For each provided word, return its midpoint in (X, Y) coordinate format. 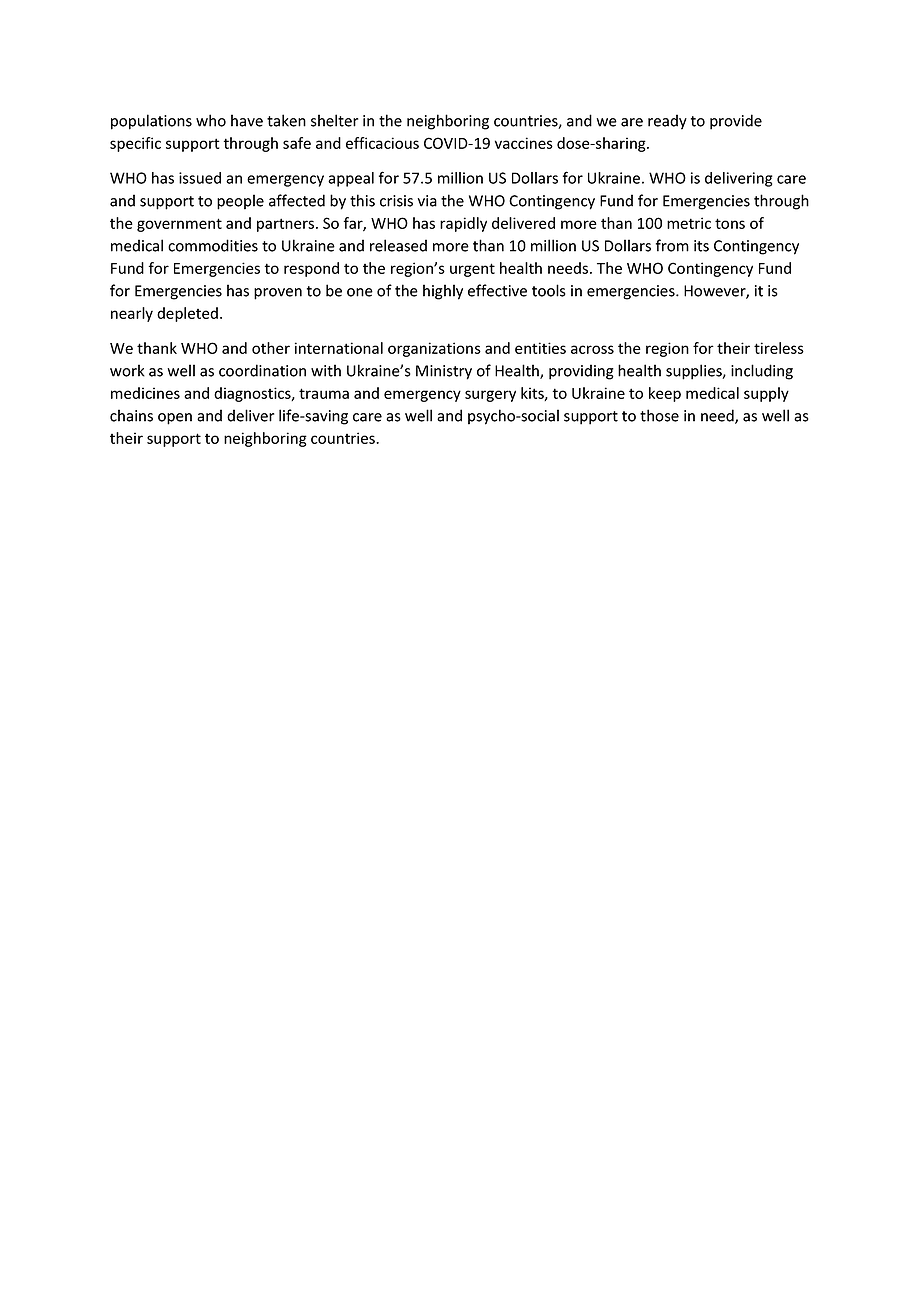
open (175, 419)
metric (689, 223)
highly (443, 292)
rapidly (463, 224)
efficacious (382, 143)
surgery (490, 396)
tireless (779, 348)
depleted (187, 314)
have (247, 120)
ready (667, 122)
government (179, 225)
